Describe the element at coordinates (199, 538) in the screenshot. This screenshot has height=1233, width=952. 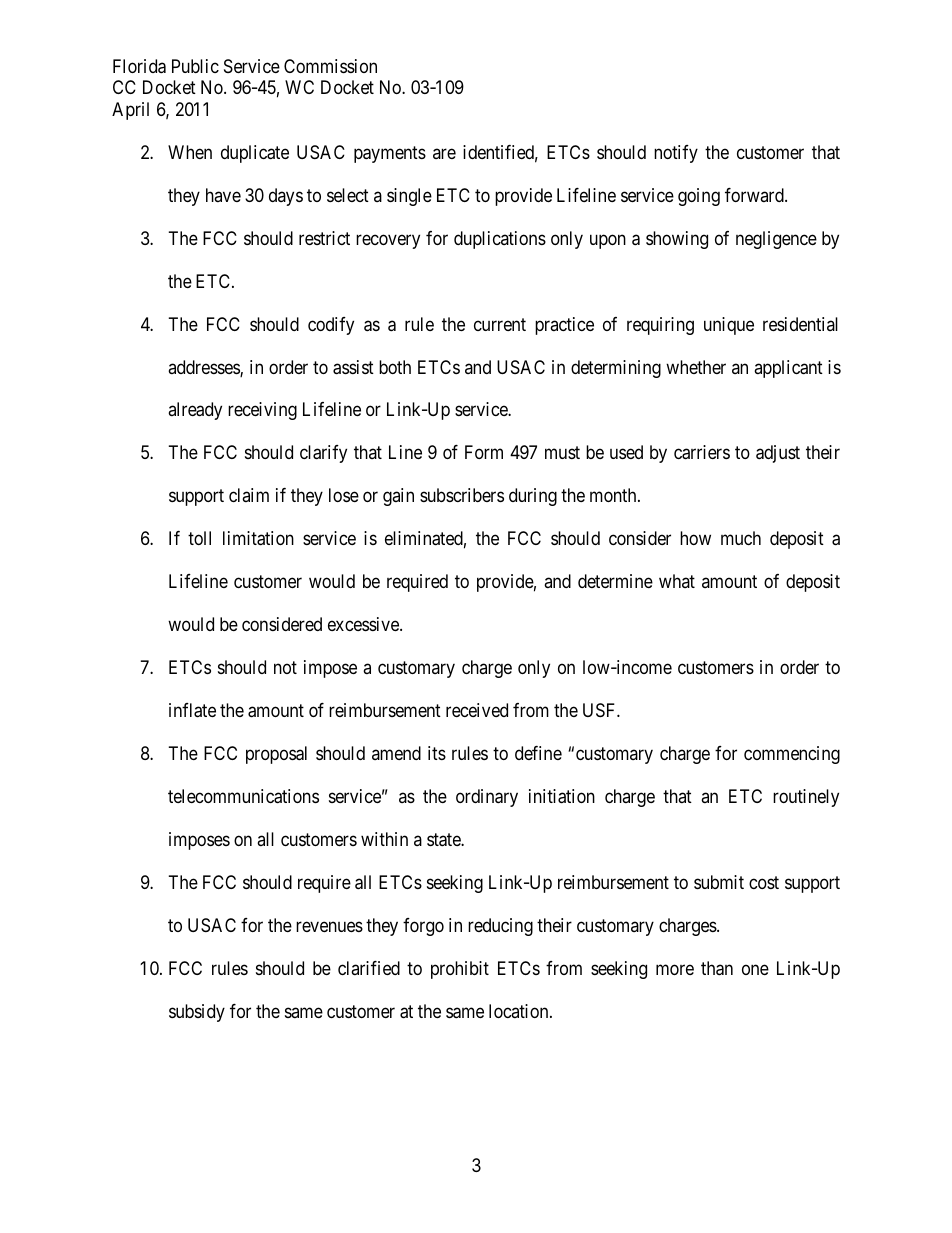
I see `toll` at that location.
